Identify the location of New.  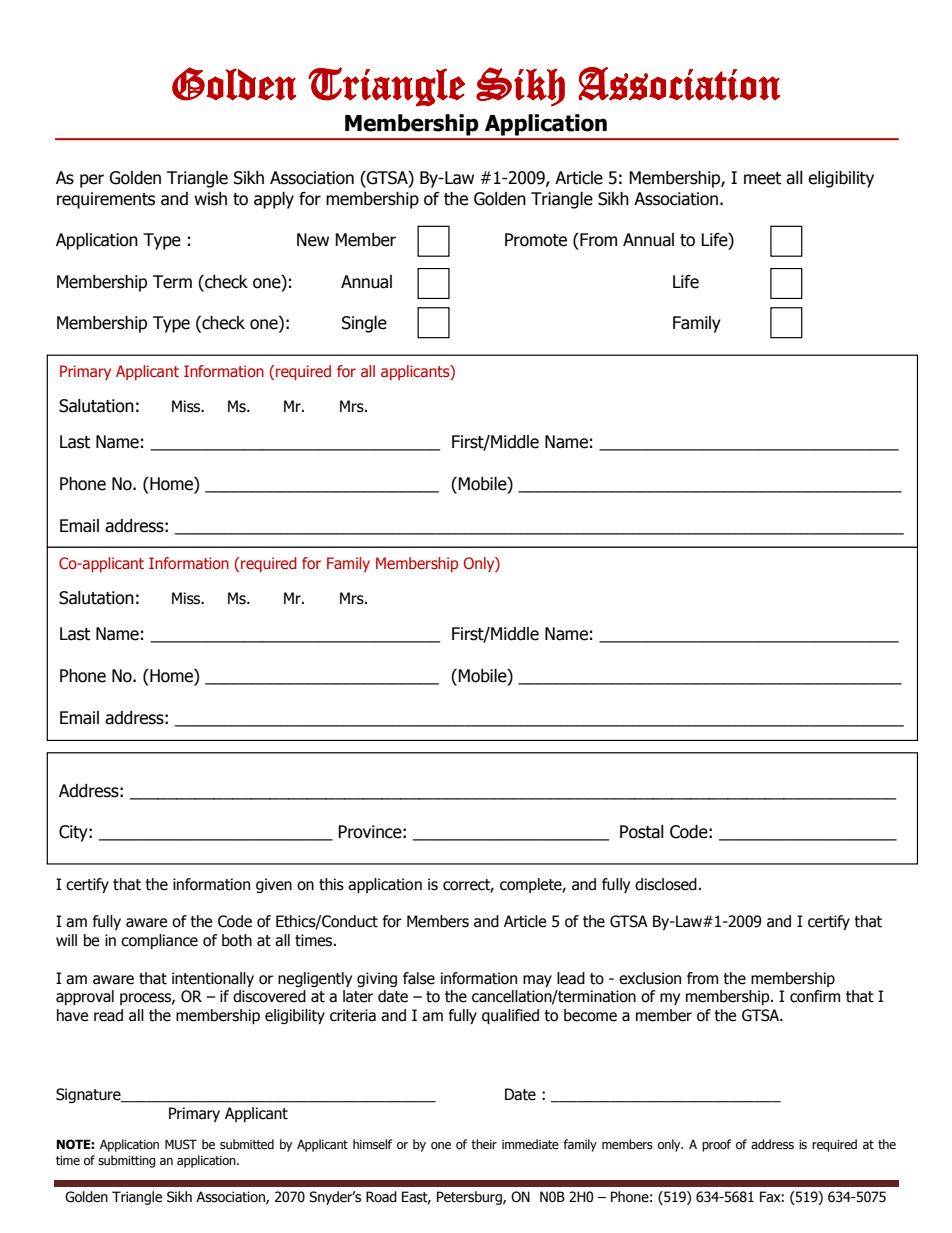
(313, 240).
